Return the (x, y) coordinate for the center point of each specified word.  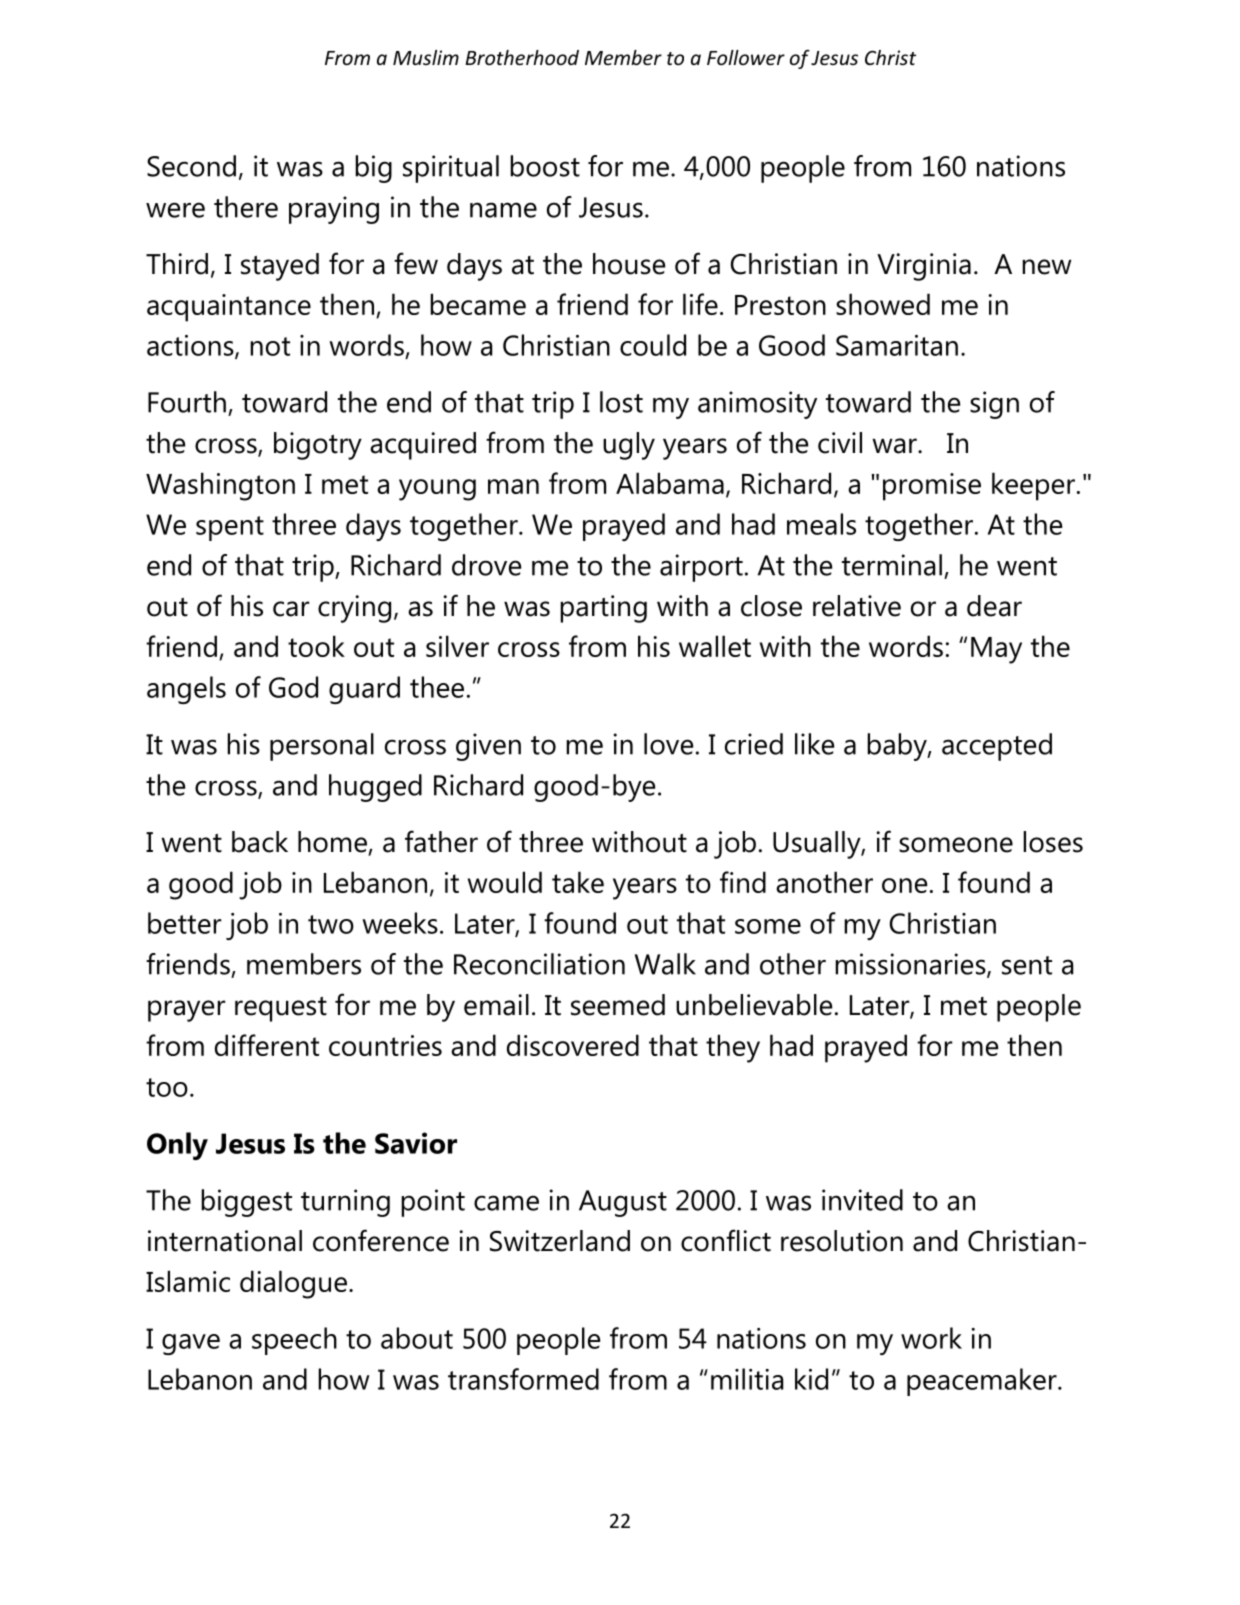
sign (994, 405)
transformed (523, 1379)
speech (294, 1341)
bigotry (318, 446)
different (267, 1045)
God (293, 687)
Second (191, 166)
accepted (997, 747)
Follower (746, 57)
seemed (618, 1005)
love (668, 744)
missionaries (911, 965)
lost (621, 402)
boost (545, 166)
